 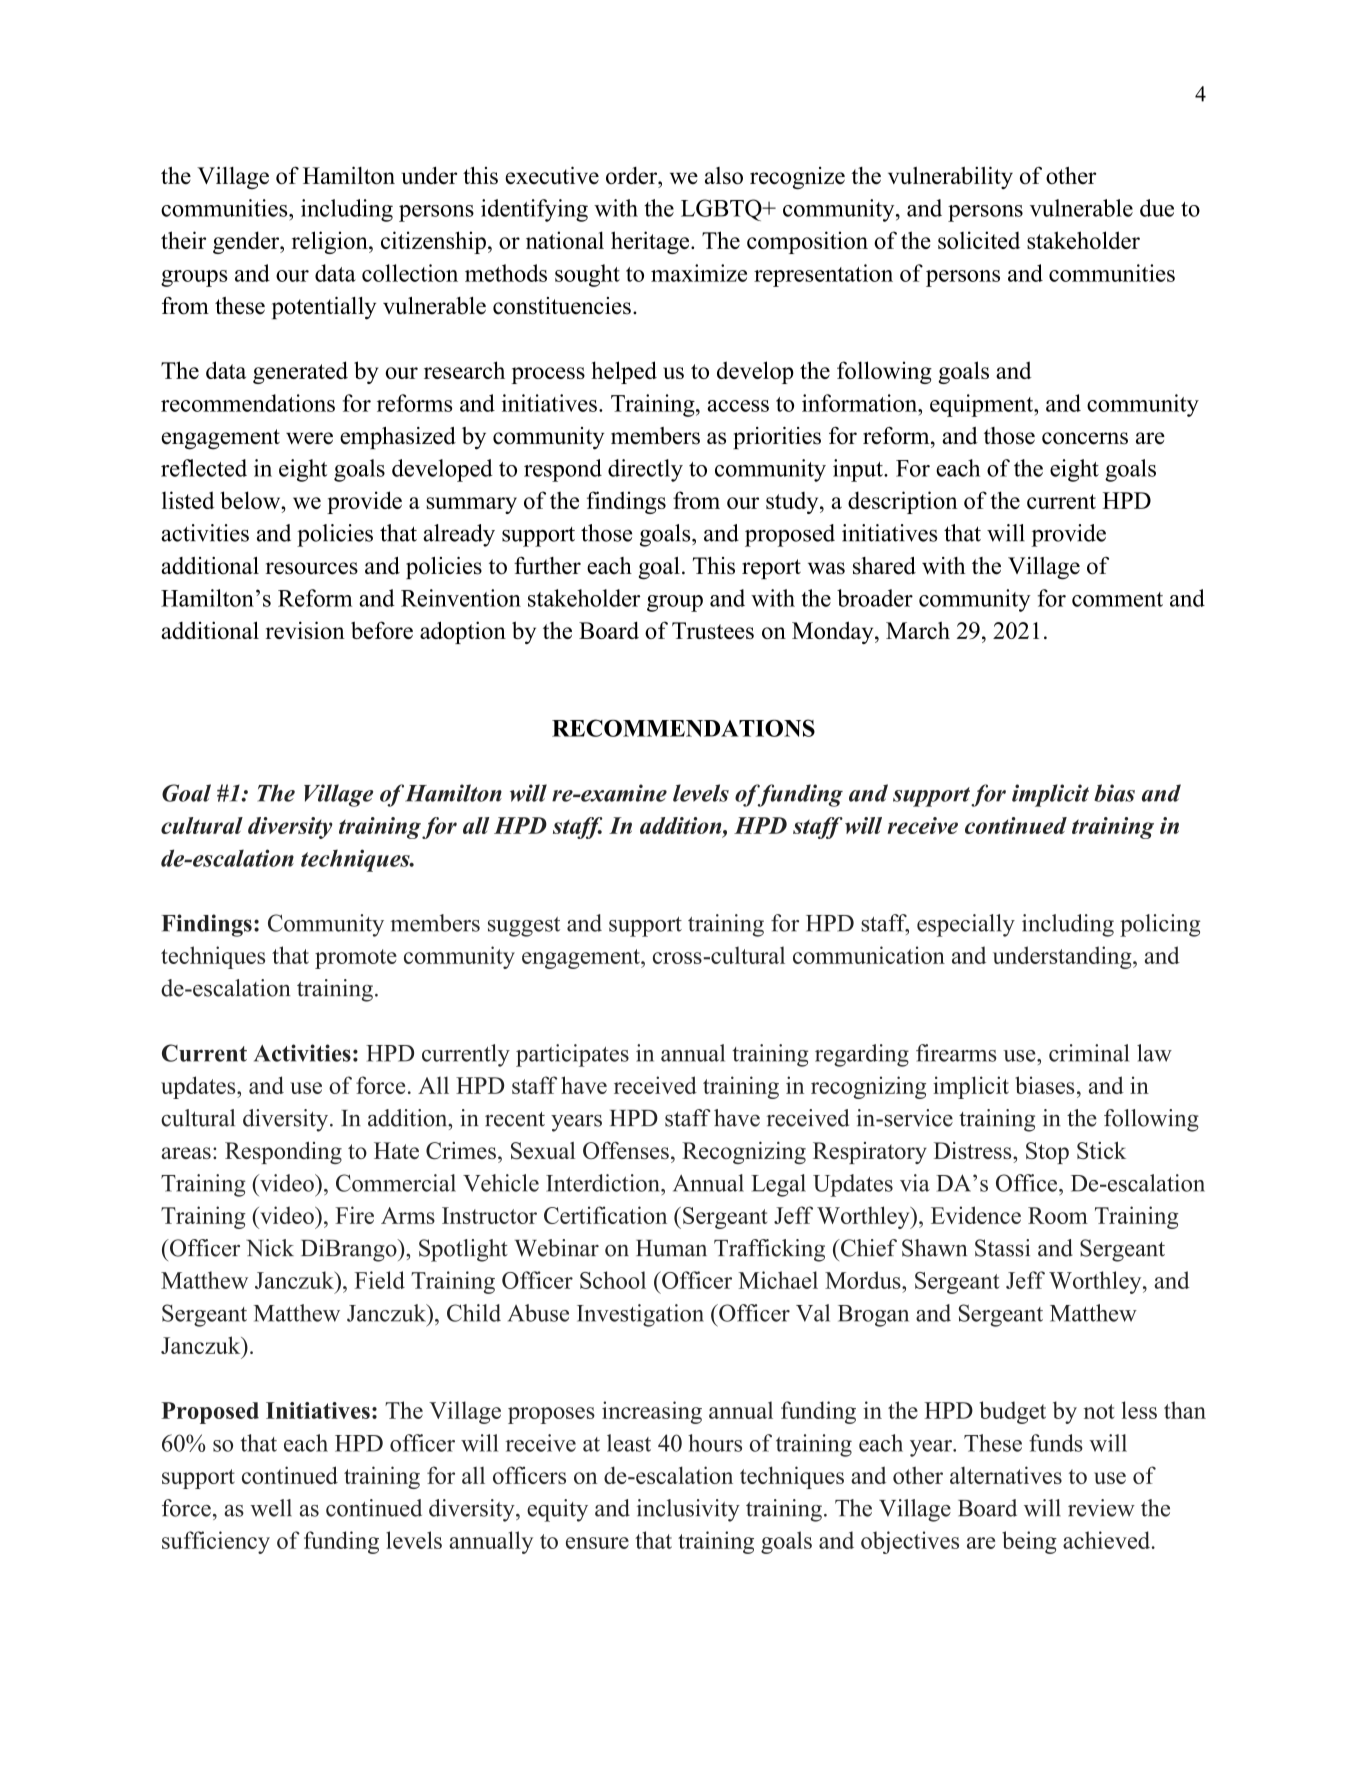 What do you see at coordinates (305, 630) in the screenshot?
I see `revision` at bounding box center [305, 630].
